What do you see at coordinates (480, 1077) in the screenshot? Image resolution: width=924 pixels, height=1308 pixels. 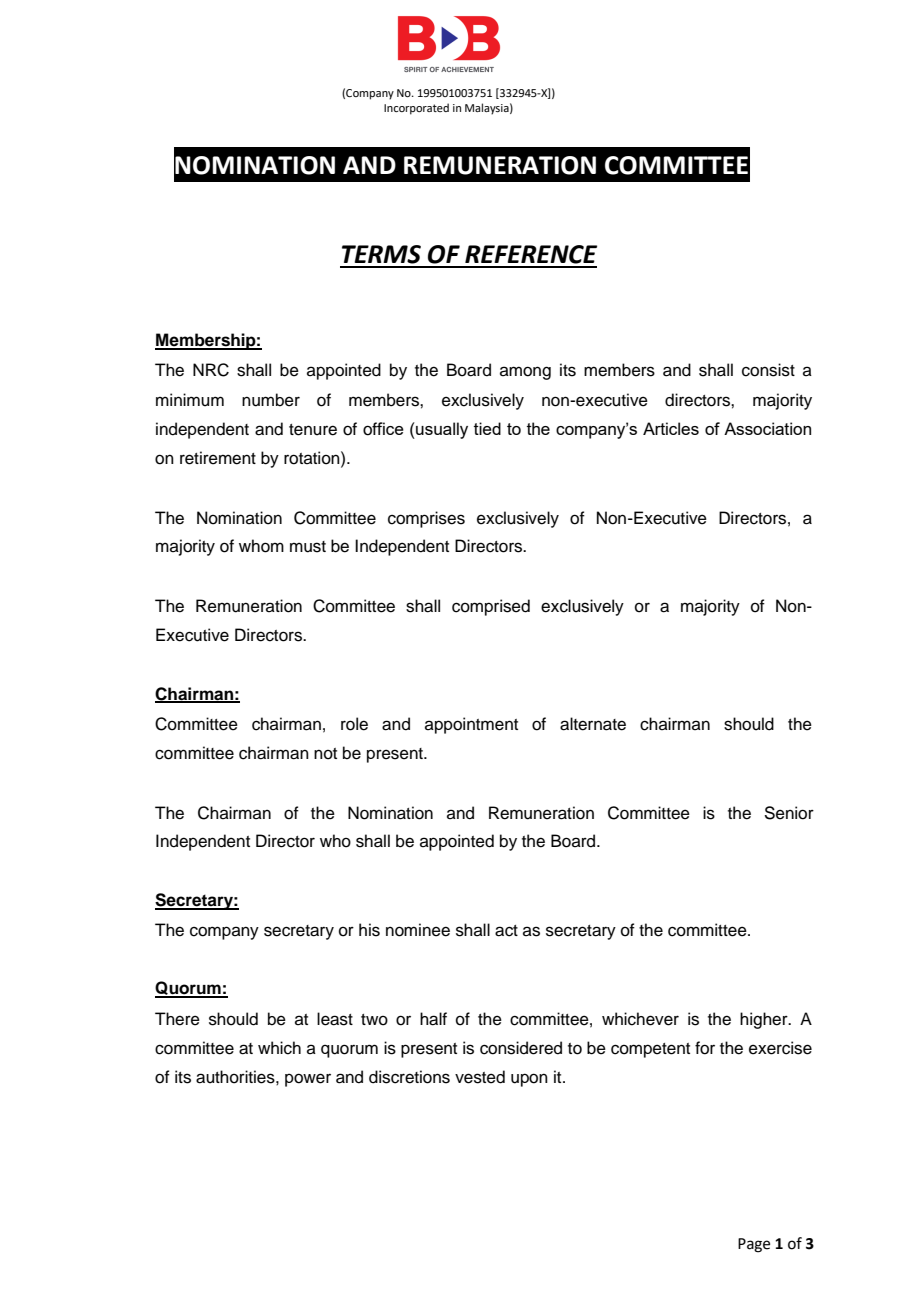 I see `vested` at bounding box center [480, 1077].
